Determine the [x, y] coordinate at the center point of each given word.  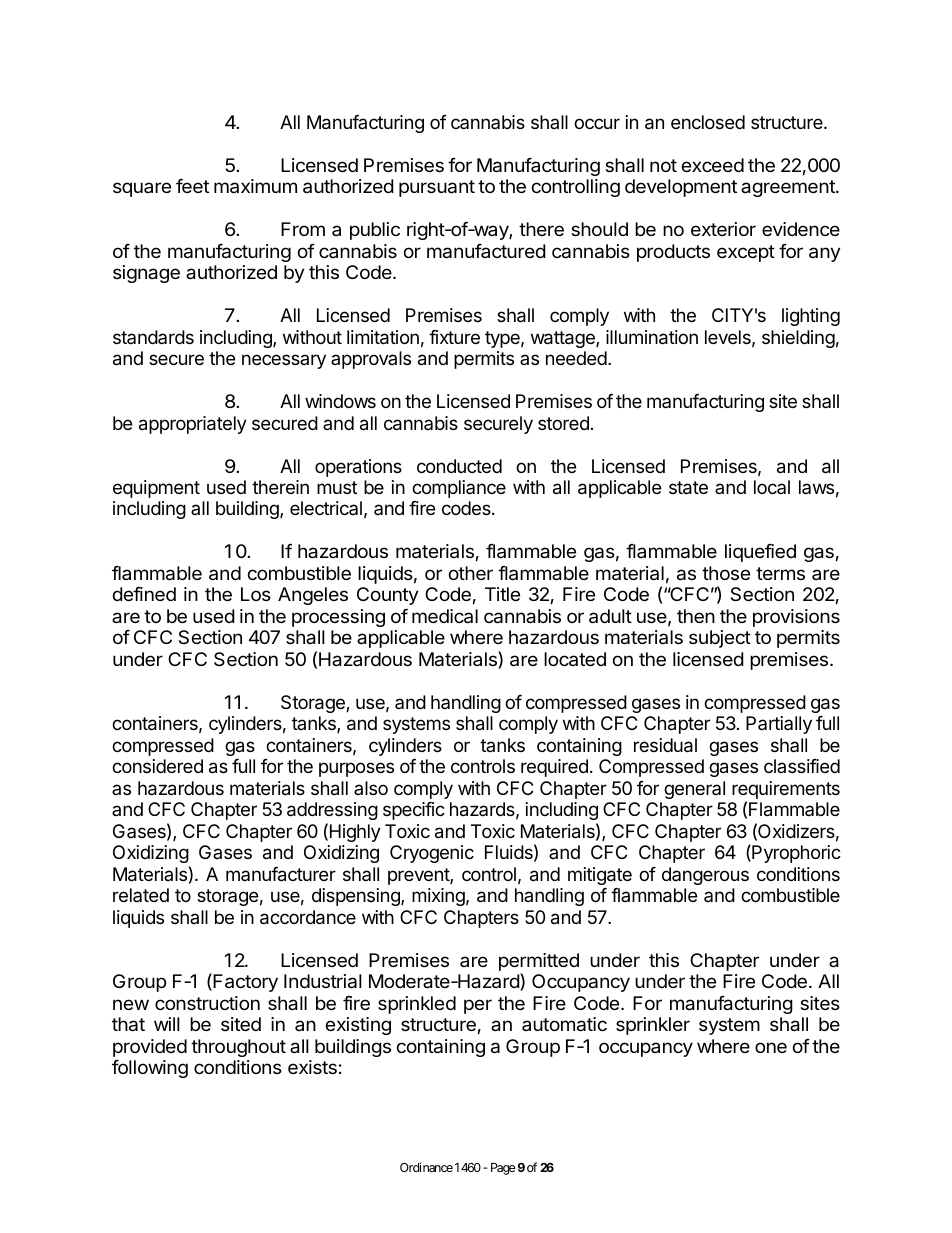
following [150, 1069]
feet [192, 186]
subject [720, 639]
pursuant [437, 188]
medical [445, 616]
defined [144, 594]
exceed [713, 165]
